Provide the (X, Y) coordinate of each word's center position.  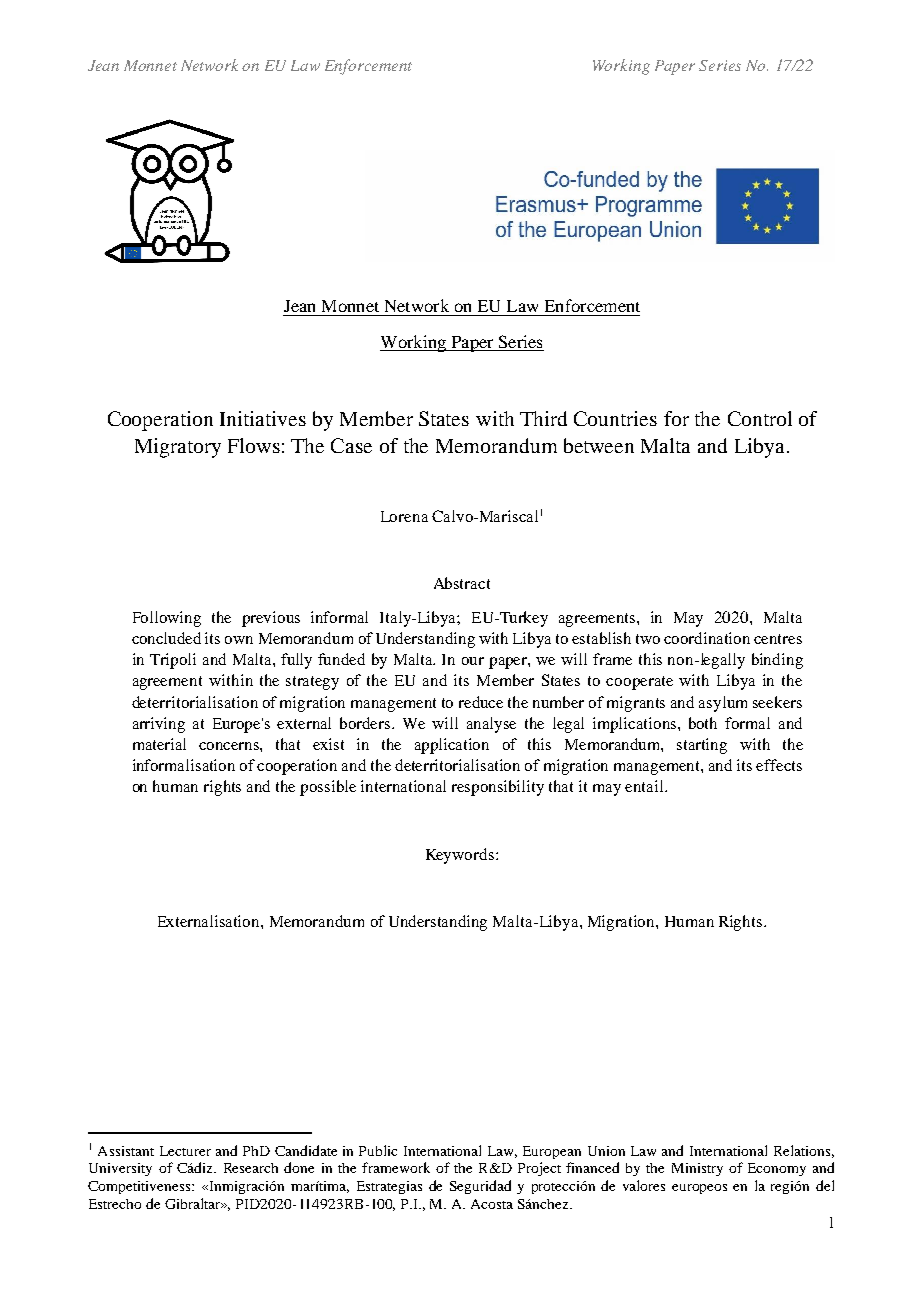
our (473, 661)
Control (760, 418)
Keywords (461, 856)
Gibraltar (194, 1203)
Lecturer (185, 1151)
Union (606, 1151)
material (159, 744)
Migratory (178, 448)
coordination (707, 638)
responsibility (498, 788)
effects (779, 765)
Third (543, 418)
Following (167, 619)
